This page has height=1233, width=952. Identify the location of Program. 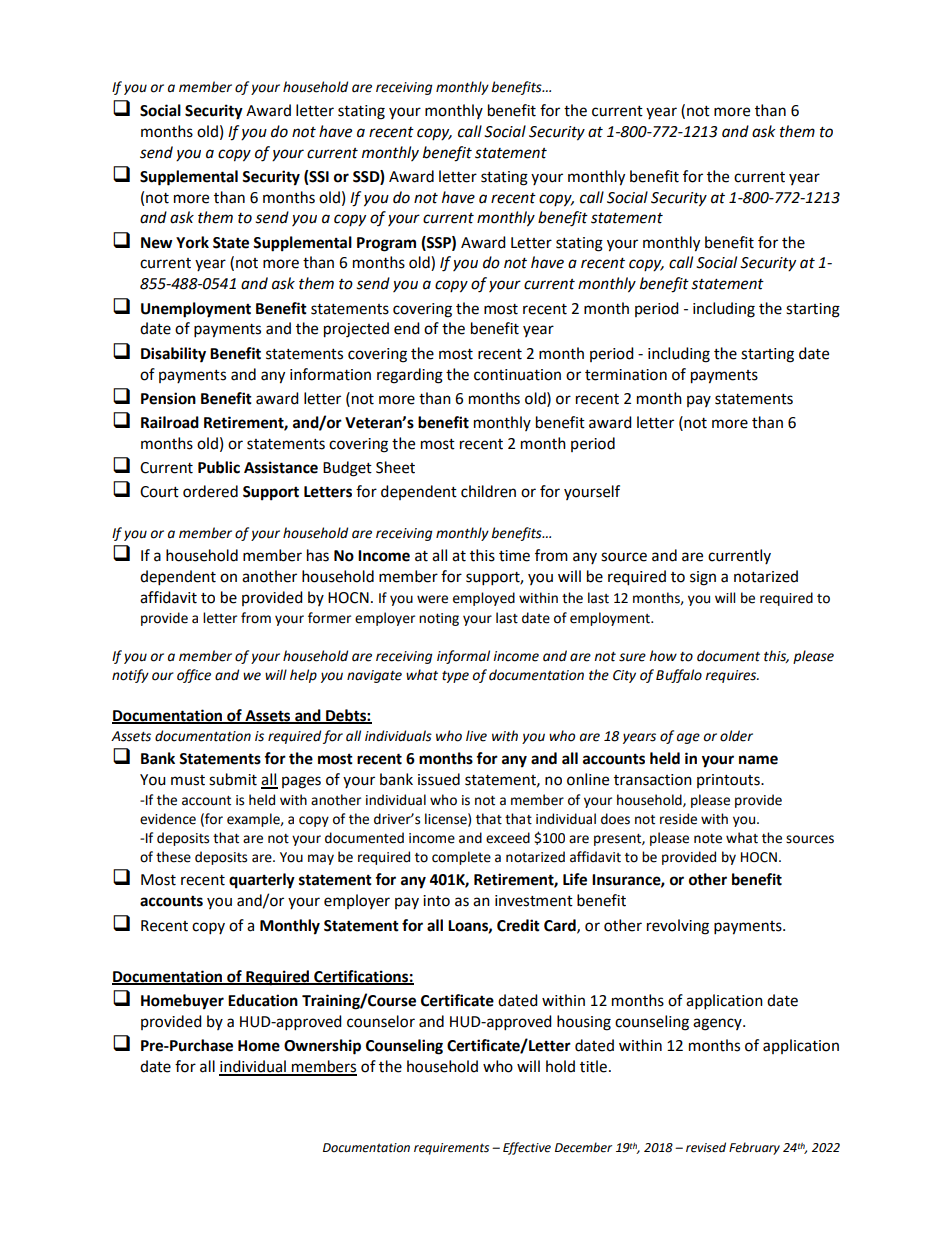
(386, 244).
